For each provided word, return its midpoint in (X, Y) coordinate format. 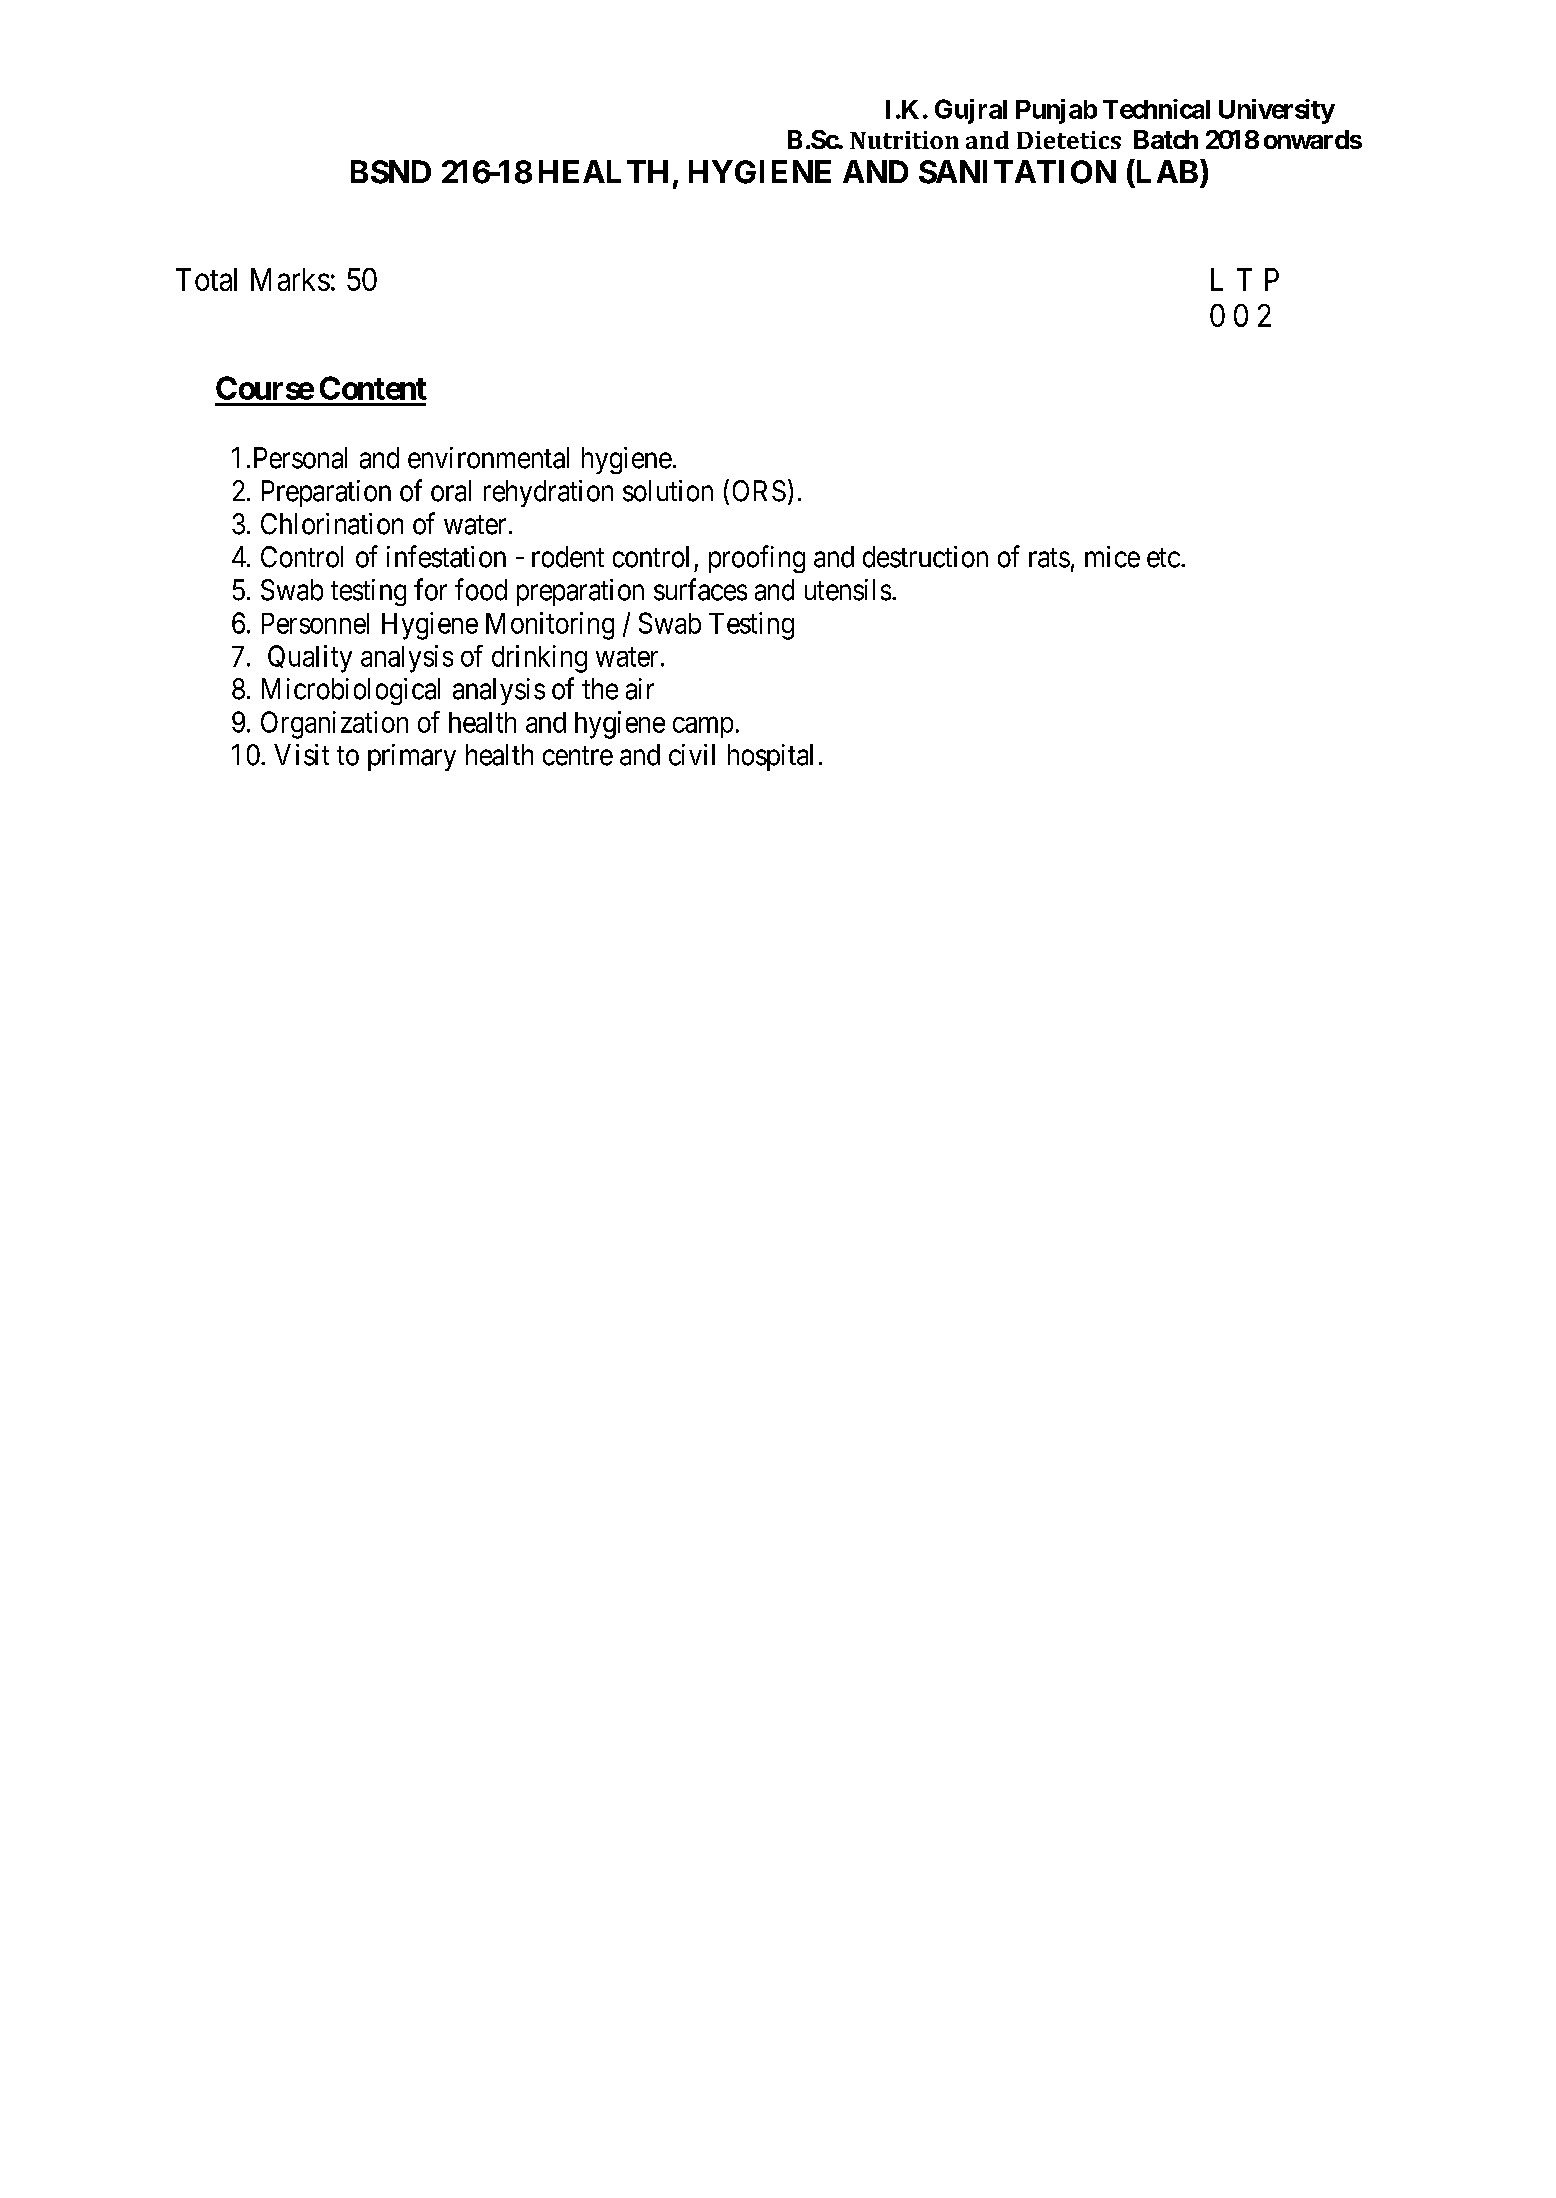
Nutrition (904, 140)
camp (703, 727)
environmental (488, 458)
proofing (757, 559)
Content (373, 388)
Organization (334, 725)
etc (1163, 558)
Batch (1166, 139)
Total (206, 279)
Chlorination (332, 524)
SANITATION (1017, 172)
